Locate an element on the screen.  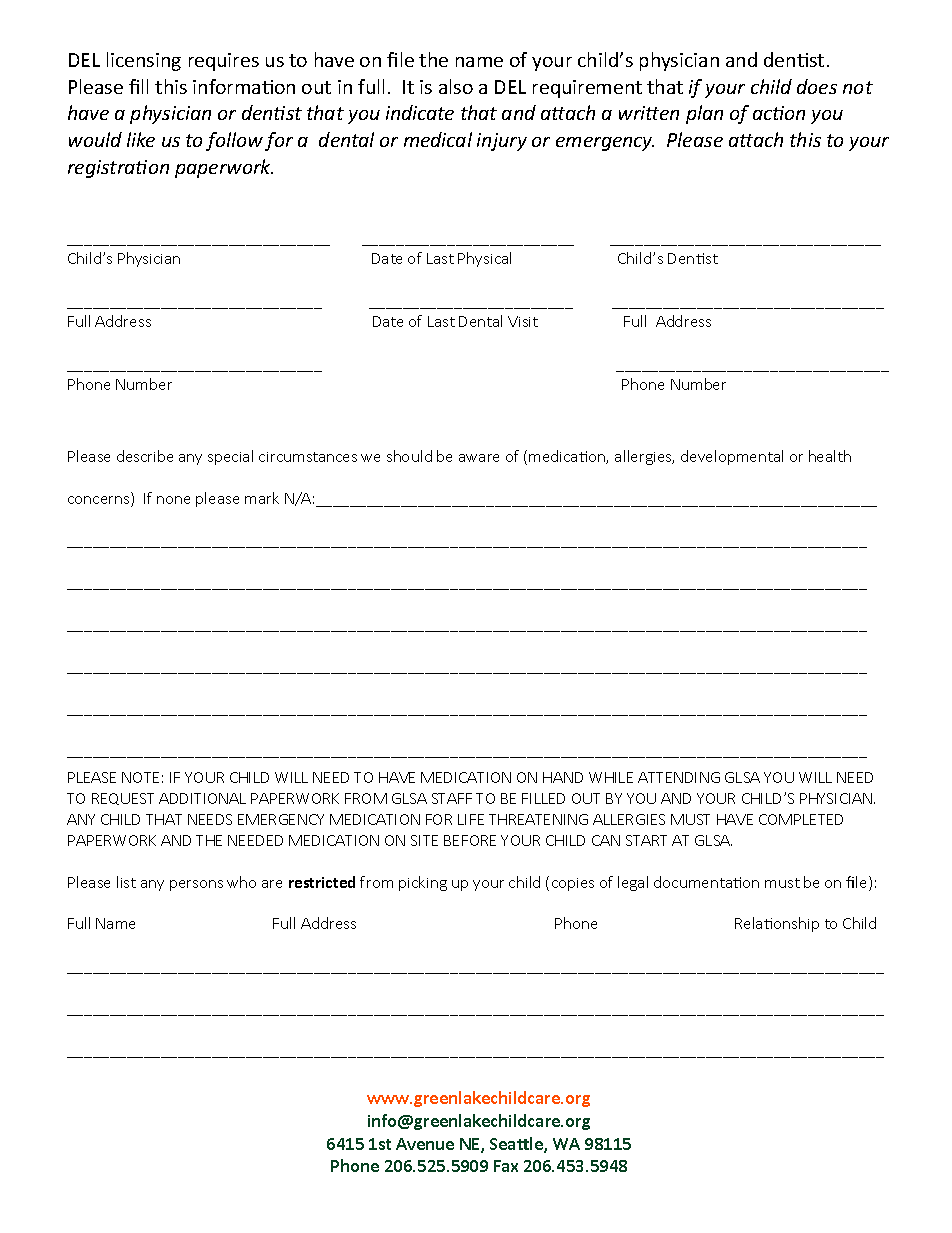
Avenue is located at coordinates (425, 1144).
